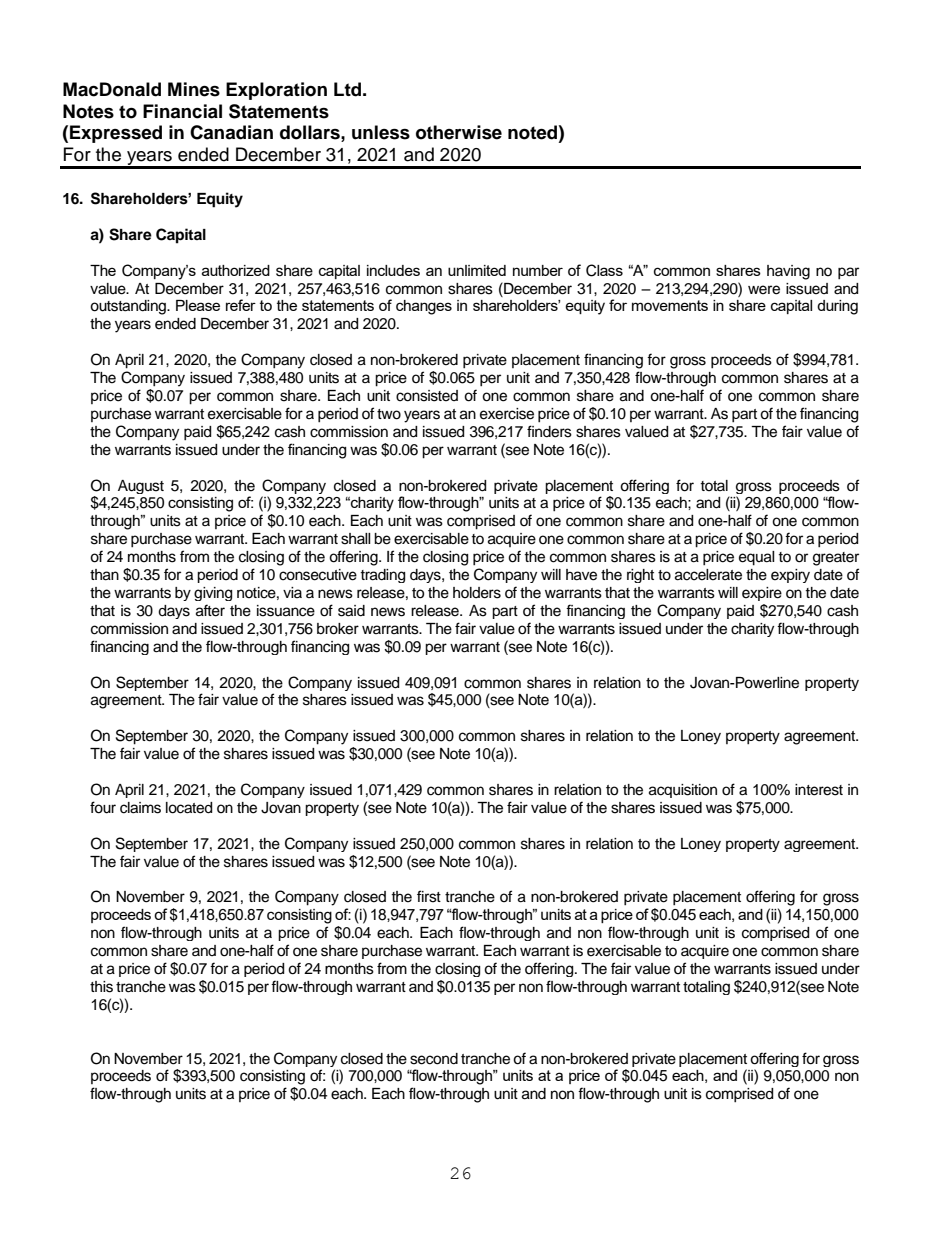 The width and height of the document is (952, 1233). What do you see at coordinates (189, 808) in the document?
I see `located` at bounding box center [189, 808].
